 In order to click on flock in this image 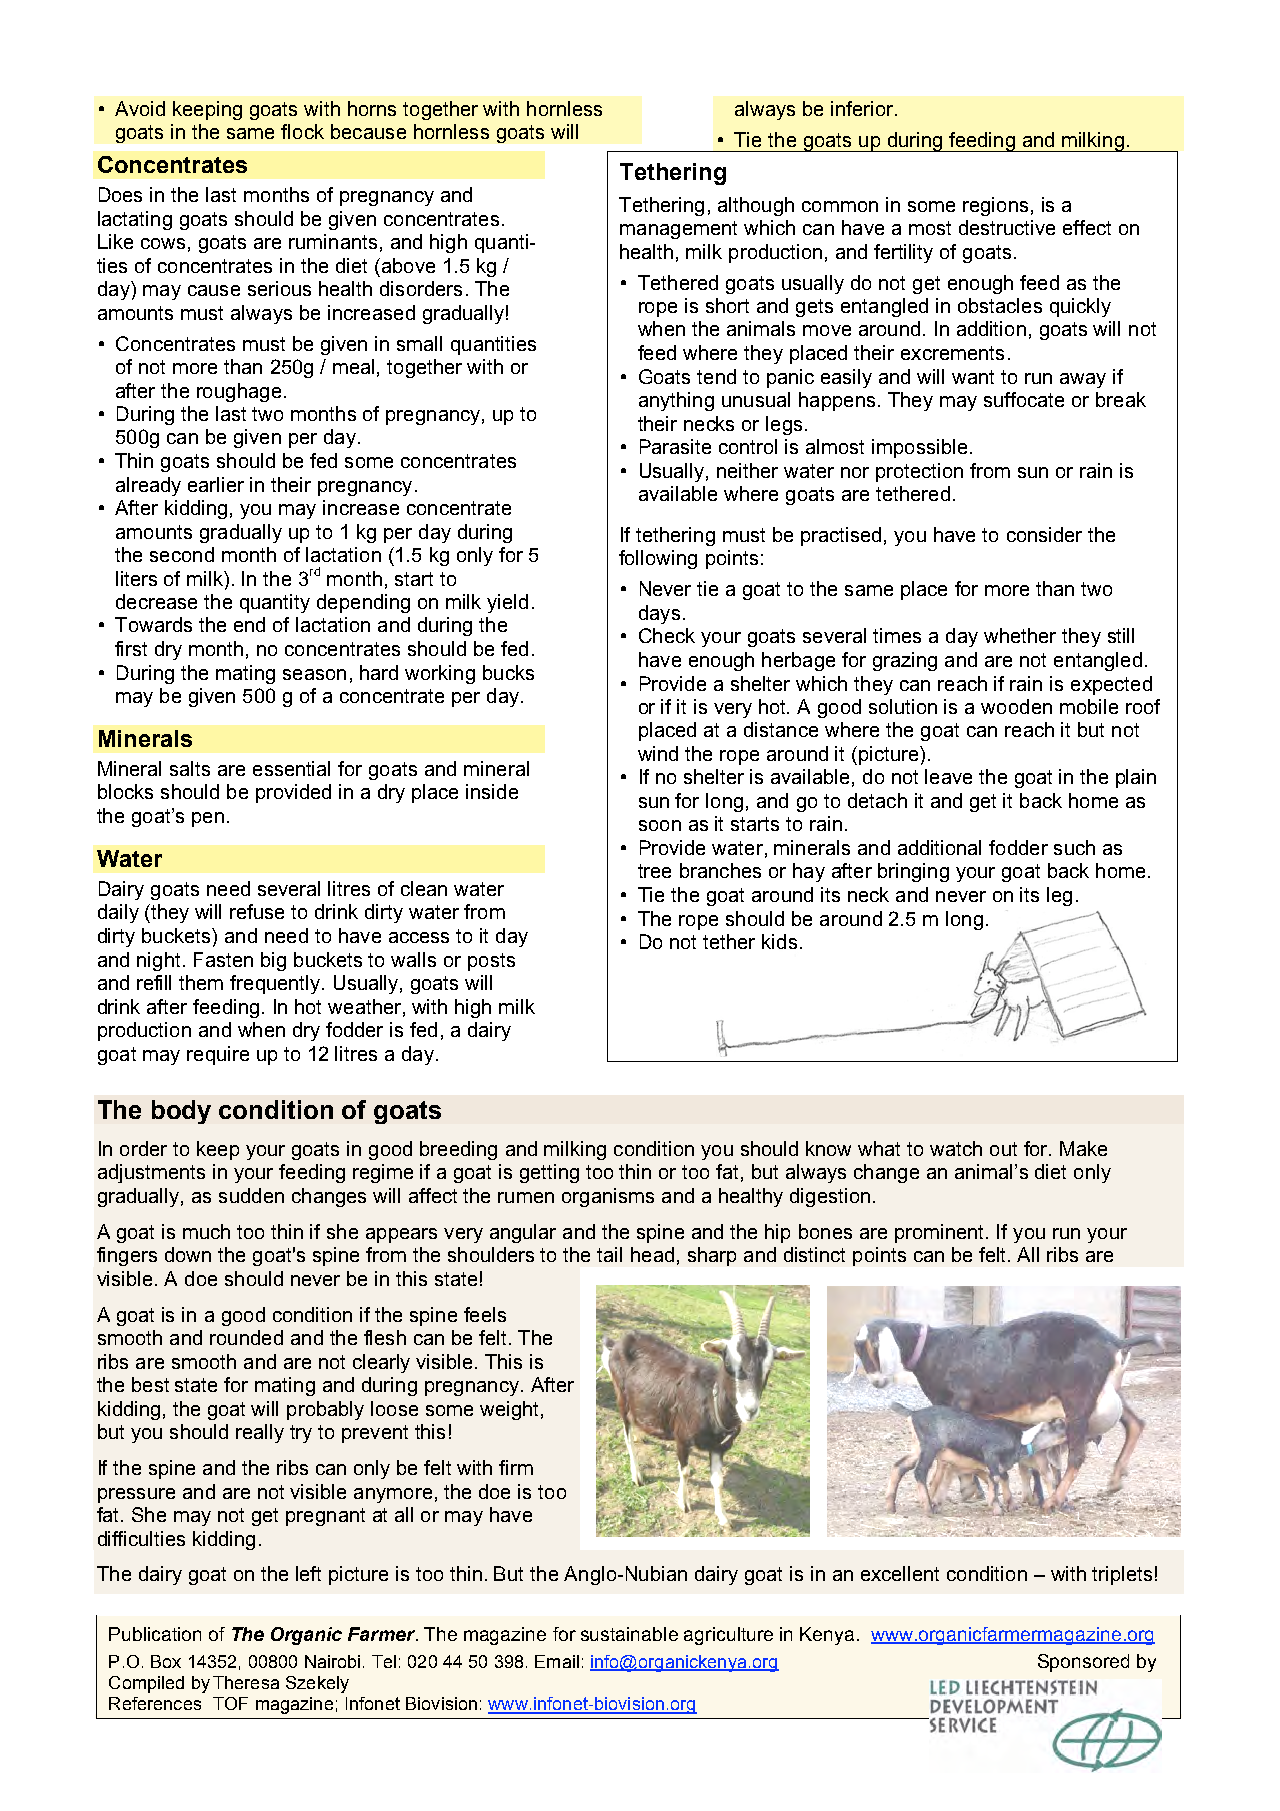, I will do `click(302, 131)`.
